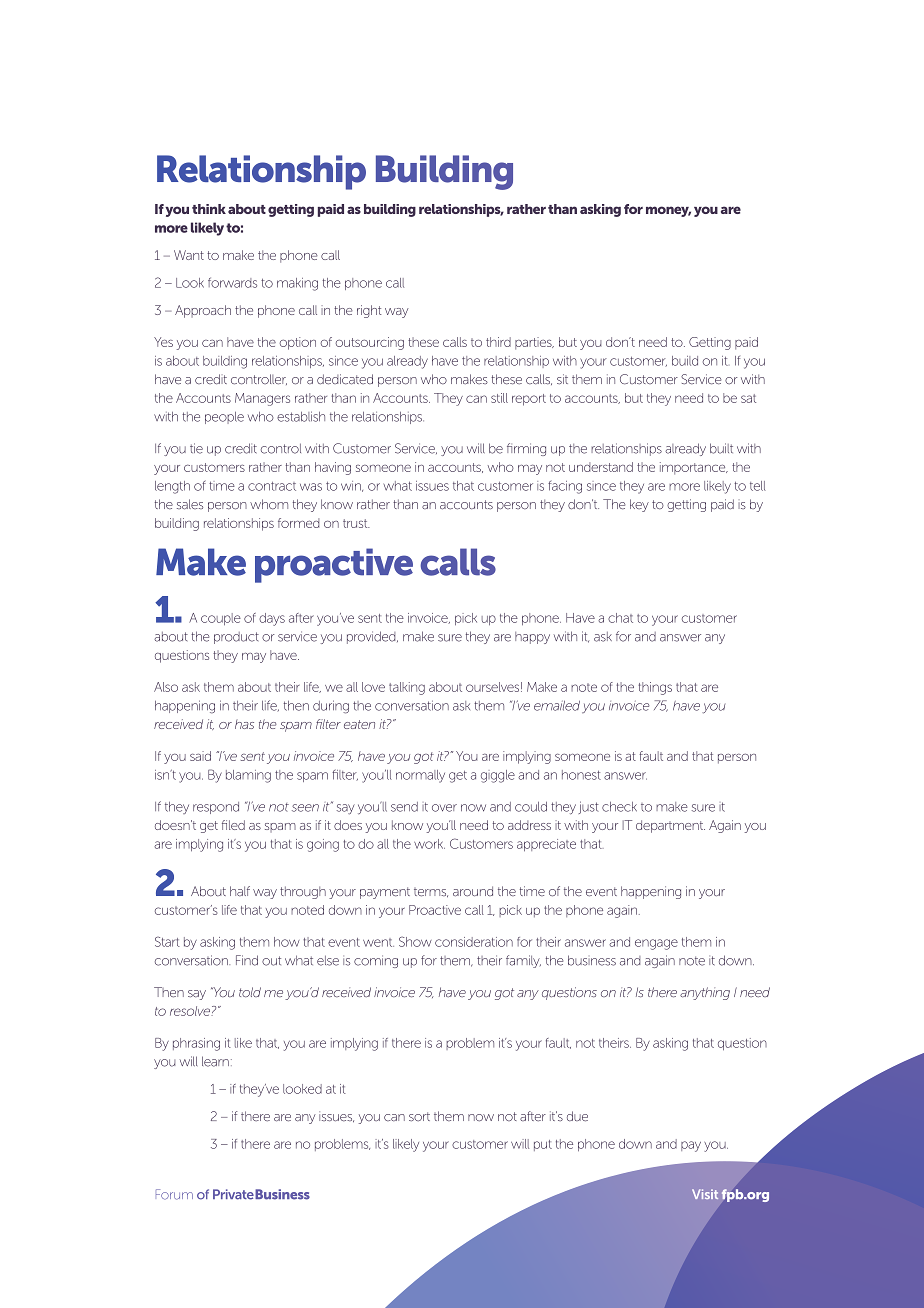 The image size is (924, 1308). What do you see at coordinates (534, 343) in the document?
I see `parties` at bounding box center [534, 343].
